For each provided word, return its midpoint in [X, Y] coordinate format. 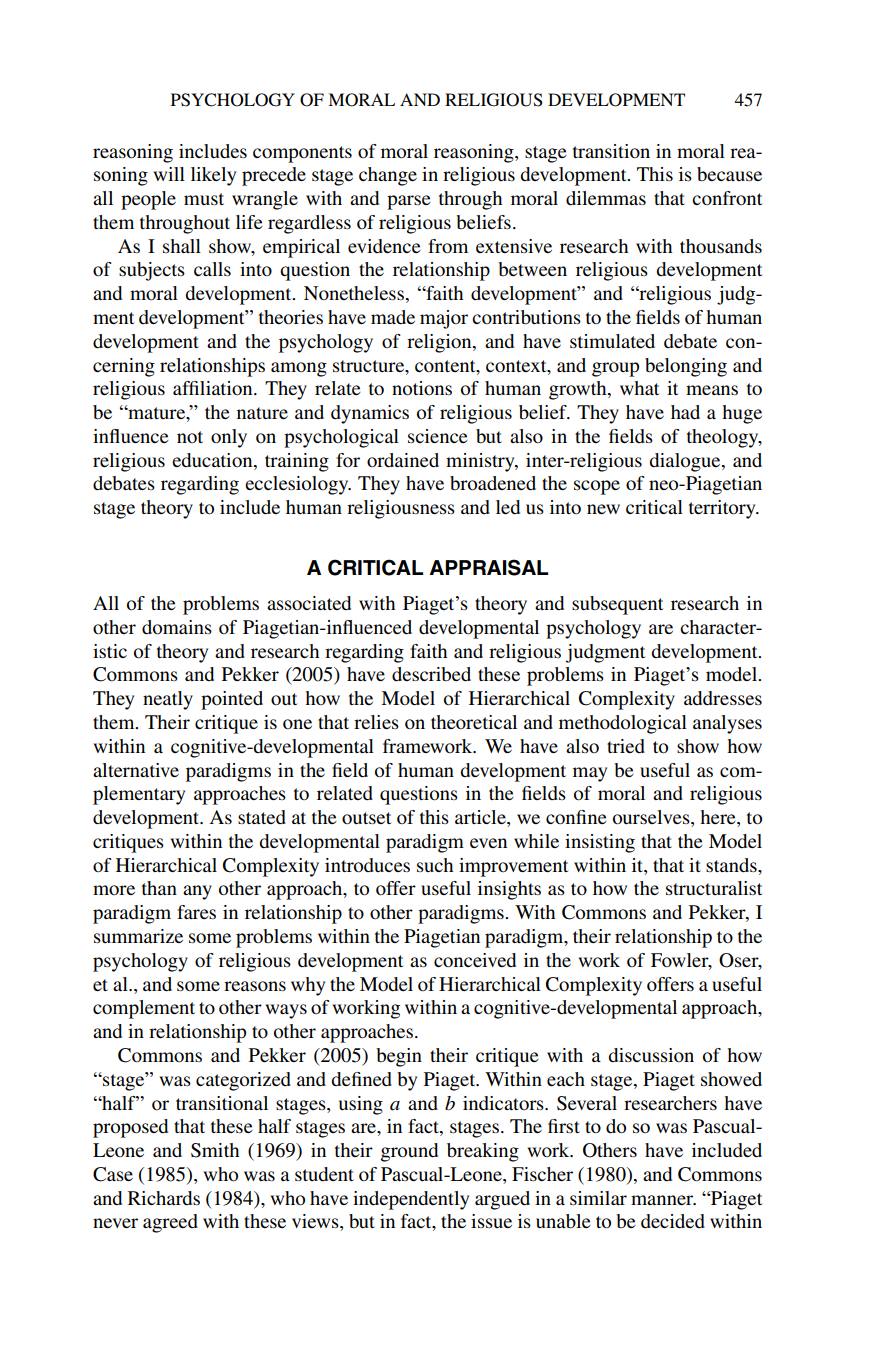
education [213, 460]
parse [409, 202]
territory [723, 509]
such [435, 865]
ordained [403, 460]
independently [411, 1200]
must [204, 199]
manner [663, 1200]
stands [732, 865]
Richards [164, 1198]
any [197, 892]
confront [727, 198]
